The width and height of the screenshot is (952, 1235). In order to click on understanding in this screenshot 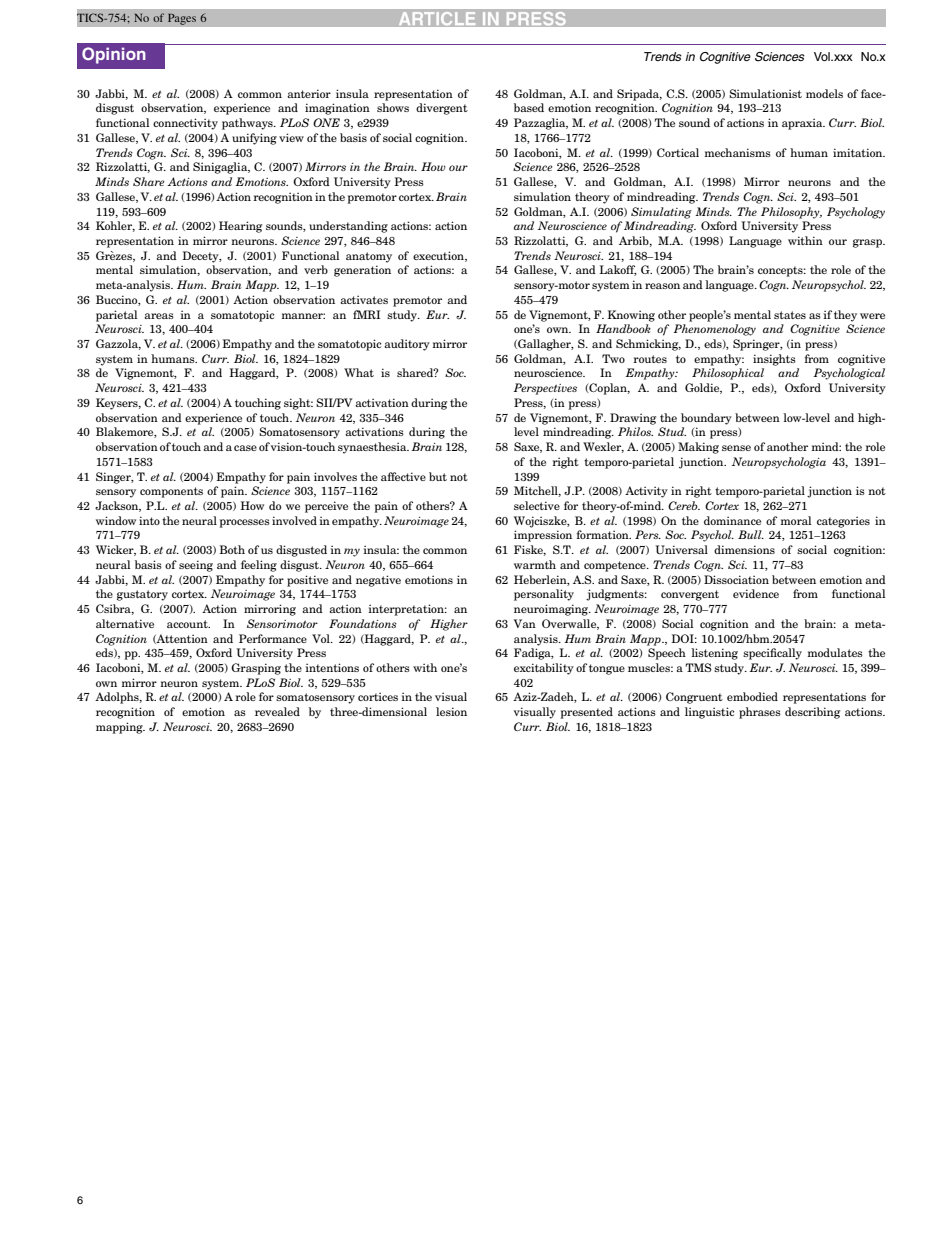, I will do `click(348, 227)`.
